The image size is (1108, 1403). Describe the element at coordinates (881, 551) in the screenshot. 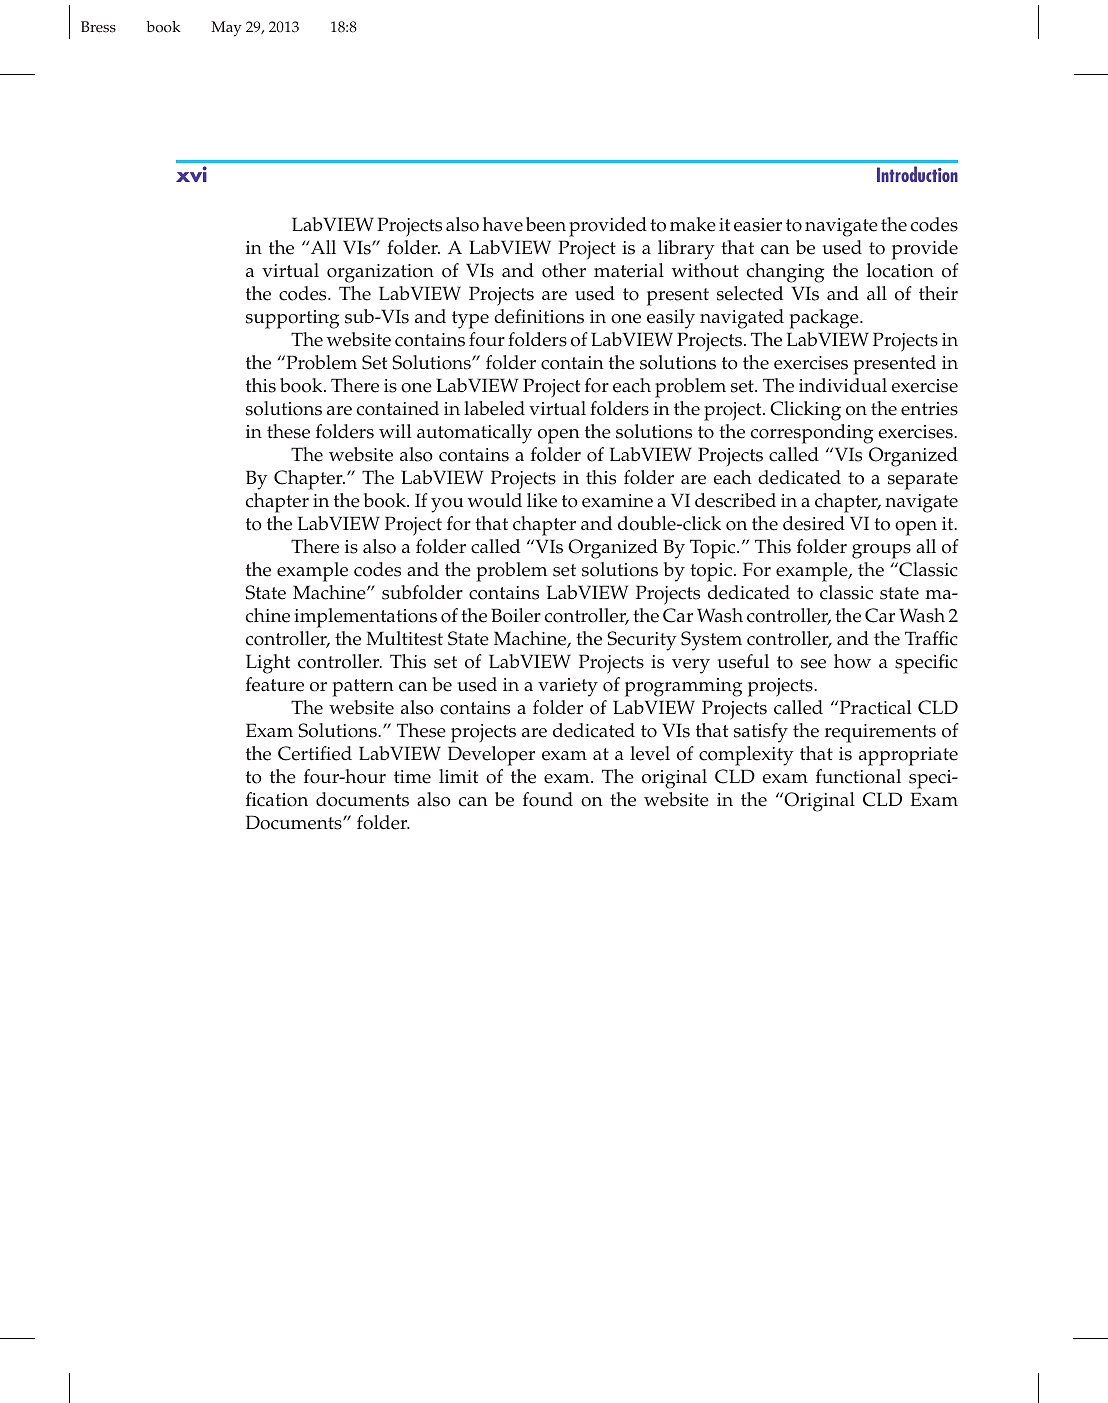

I see `groups` at that location.
